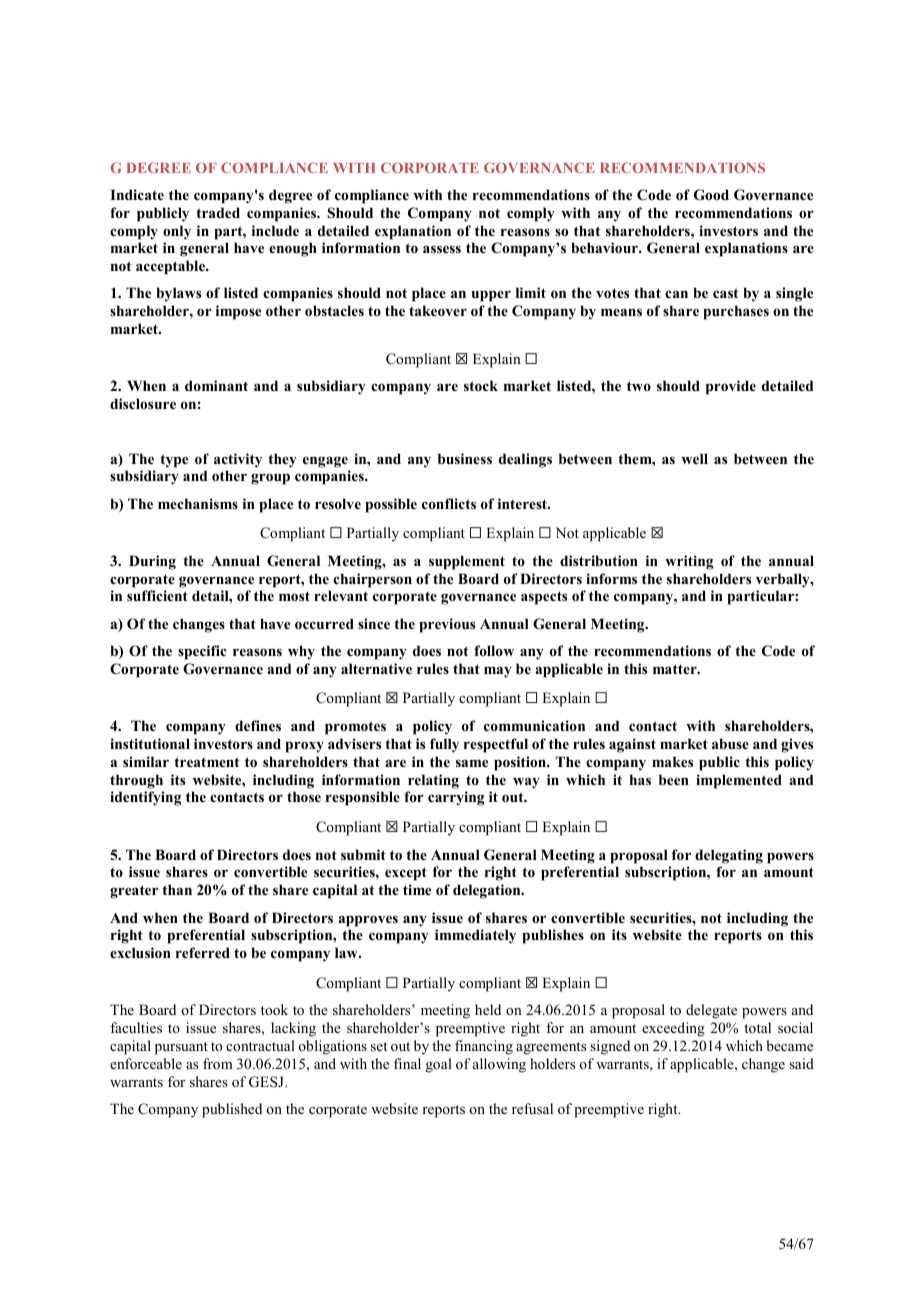  What do you see at coordinates (442, 249) in the document?
I see `assess` at bounding box center [442, 249].
